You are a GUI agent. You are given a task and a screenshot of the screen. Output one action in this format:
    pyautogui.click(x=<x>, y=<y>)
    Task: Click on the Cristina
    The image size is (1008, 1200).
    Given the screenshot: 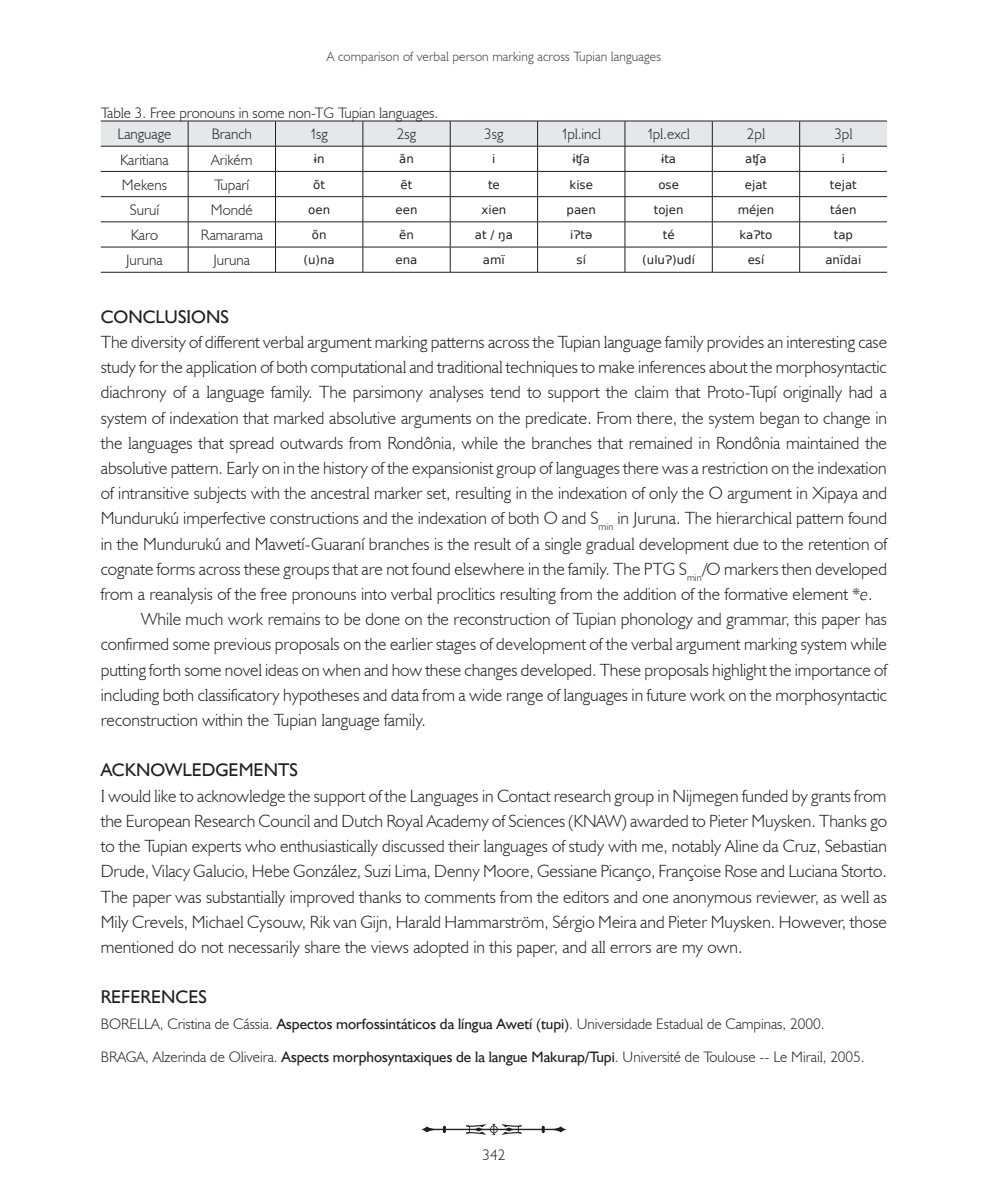 What is the action you would take?
    pyautogui.click(x=189, y=1023)
